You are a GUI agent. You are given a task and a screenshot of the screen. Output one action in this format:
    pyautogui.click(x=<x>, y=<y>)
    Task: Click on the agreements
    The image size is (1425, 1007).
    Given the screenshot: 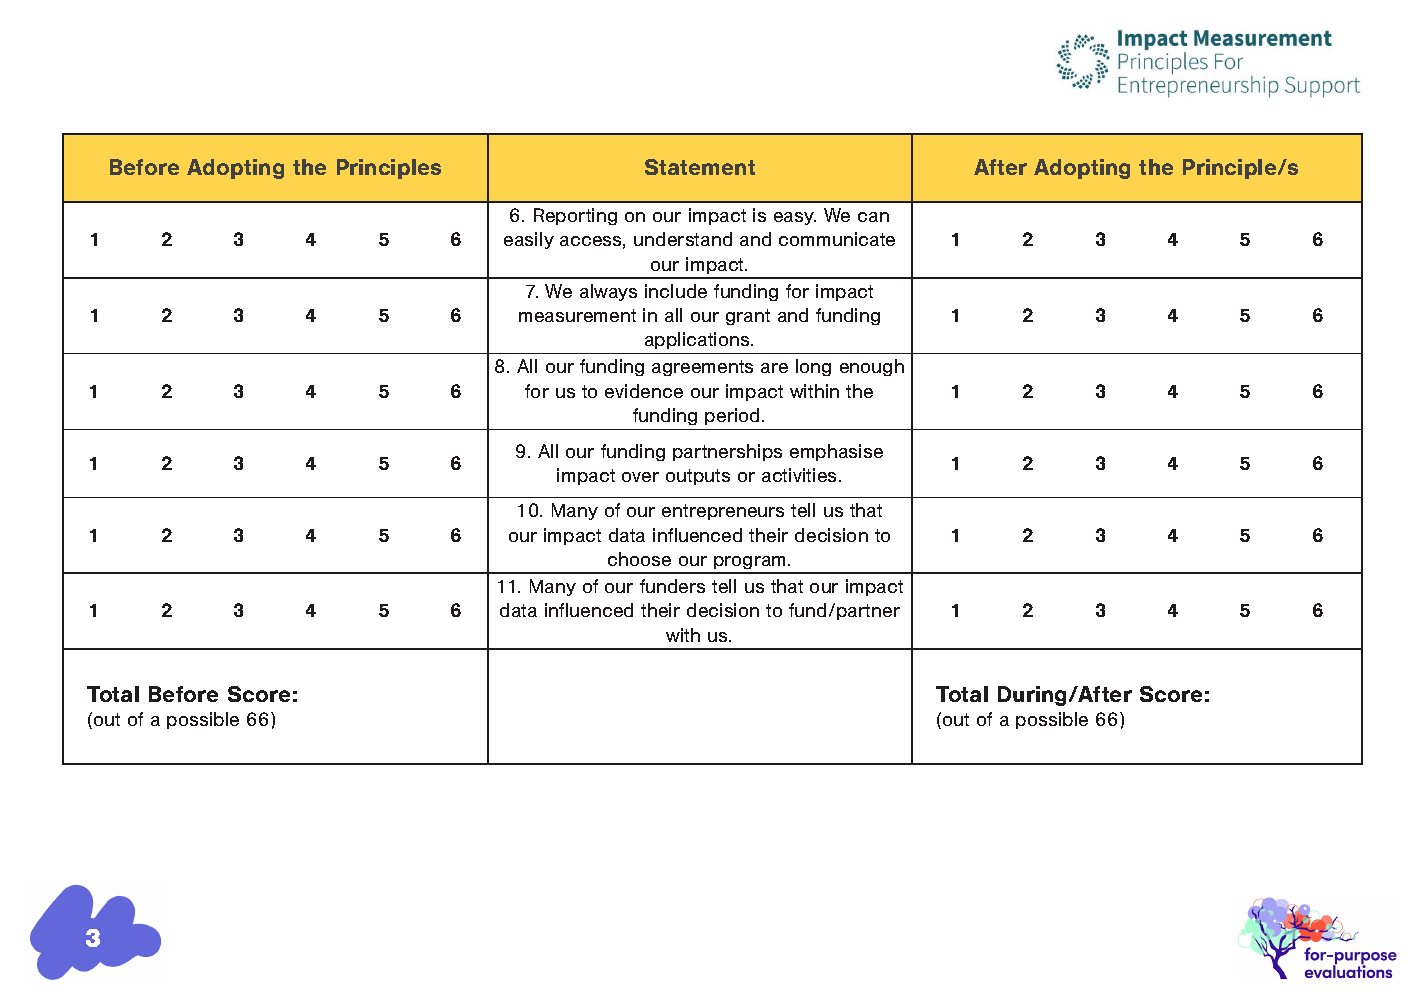 What is the action you would take?
    pyautogui.click(x=702, y=368)
